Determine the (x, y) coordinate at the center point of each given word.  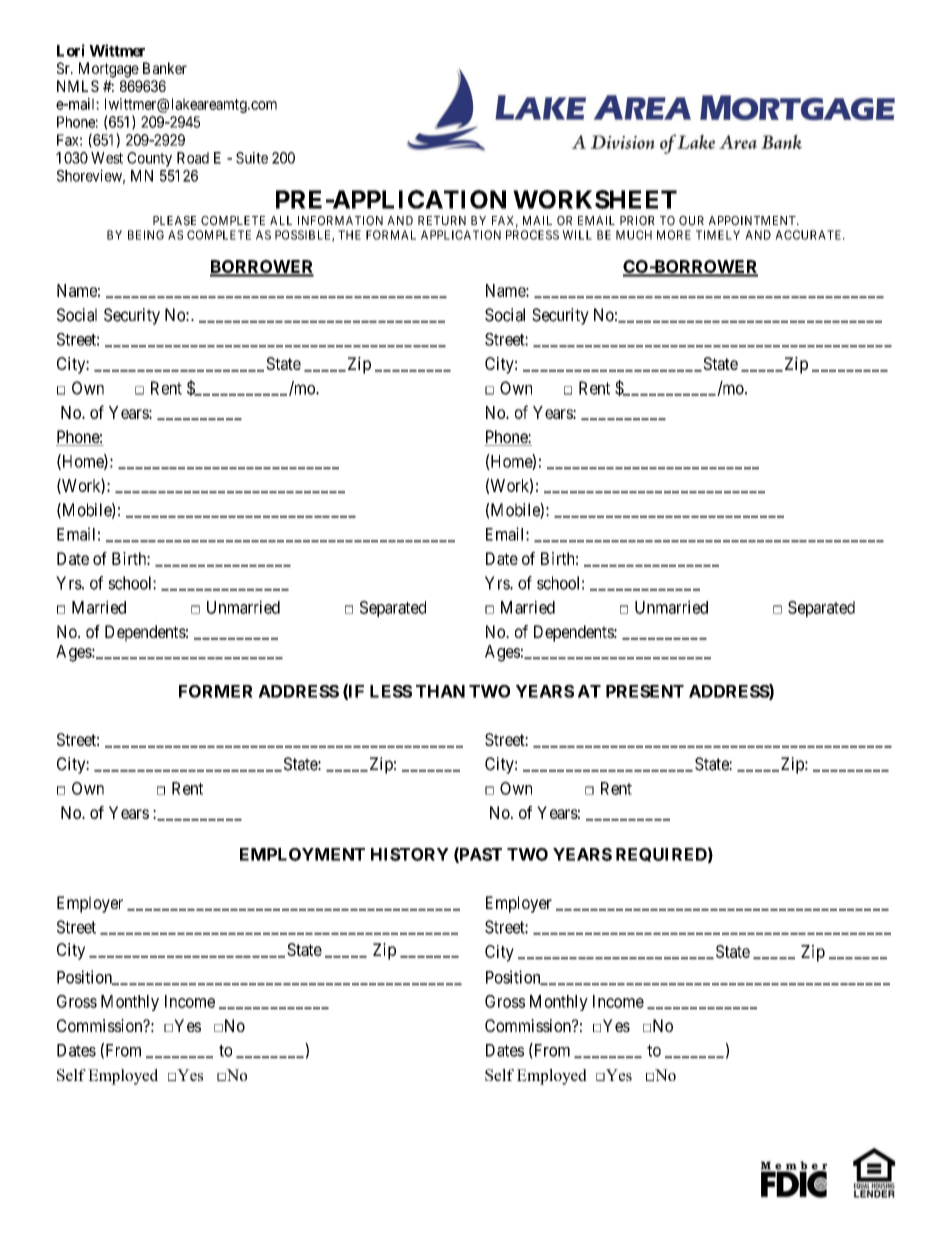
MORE (674, 235)
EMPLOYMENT (302, 854)
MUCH (634, 235)
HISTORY (410, 854)
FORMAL (391, 235)
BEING (146, 235)
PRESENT (645, 691)
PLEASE (174, 221)
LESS (391, 691)
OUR (691, 221)
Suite (252, 158)
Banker (165, 68)
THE (349, 235)
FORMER (216, 691)
